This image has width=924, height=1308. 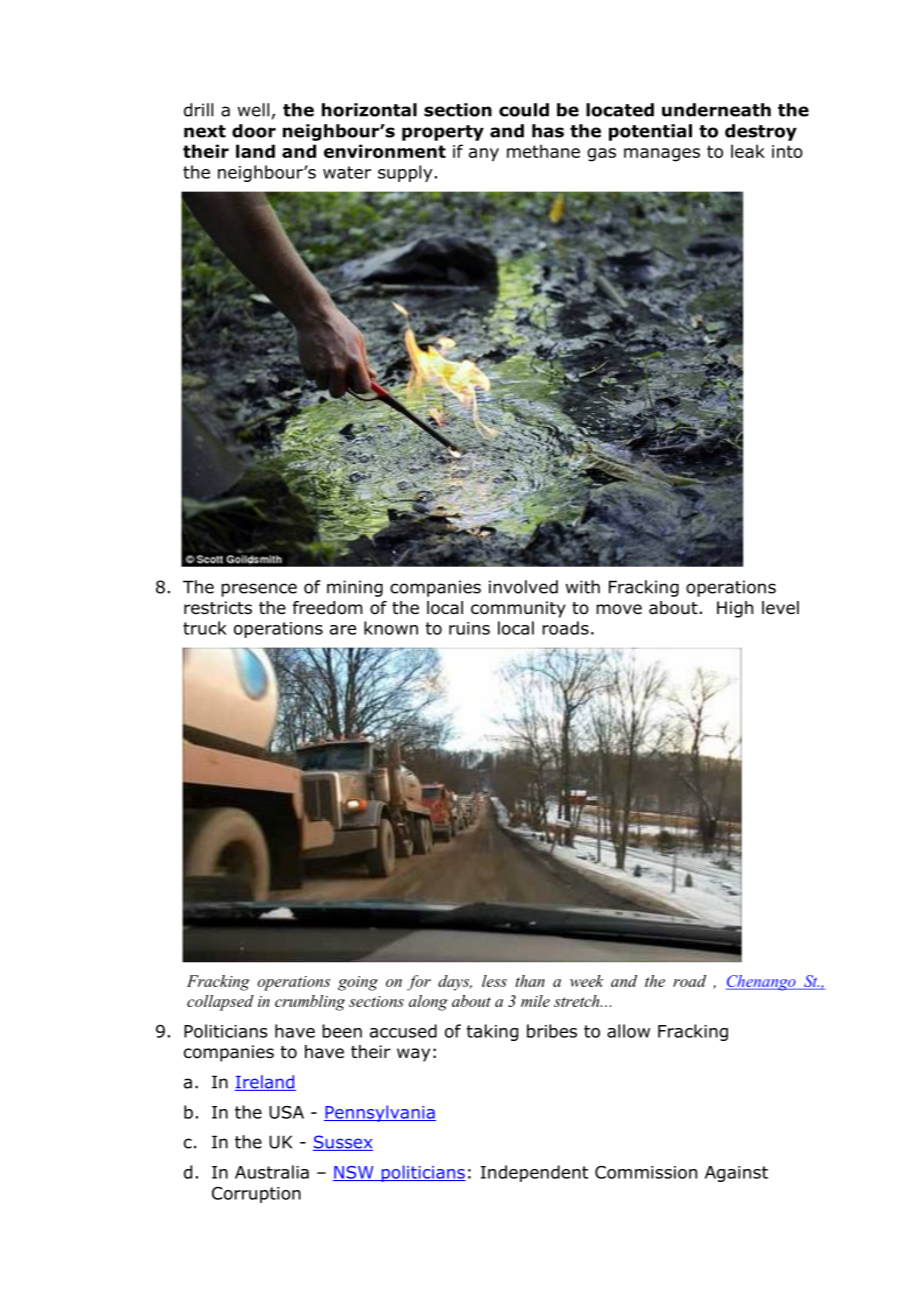 What do you see at coordinates (534, 1173) in the image?
I see `Independent` at bounding box center [534, 1173].
